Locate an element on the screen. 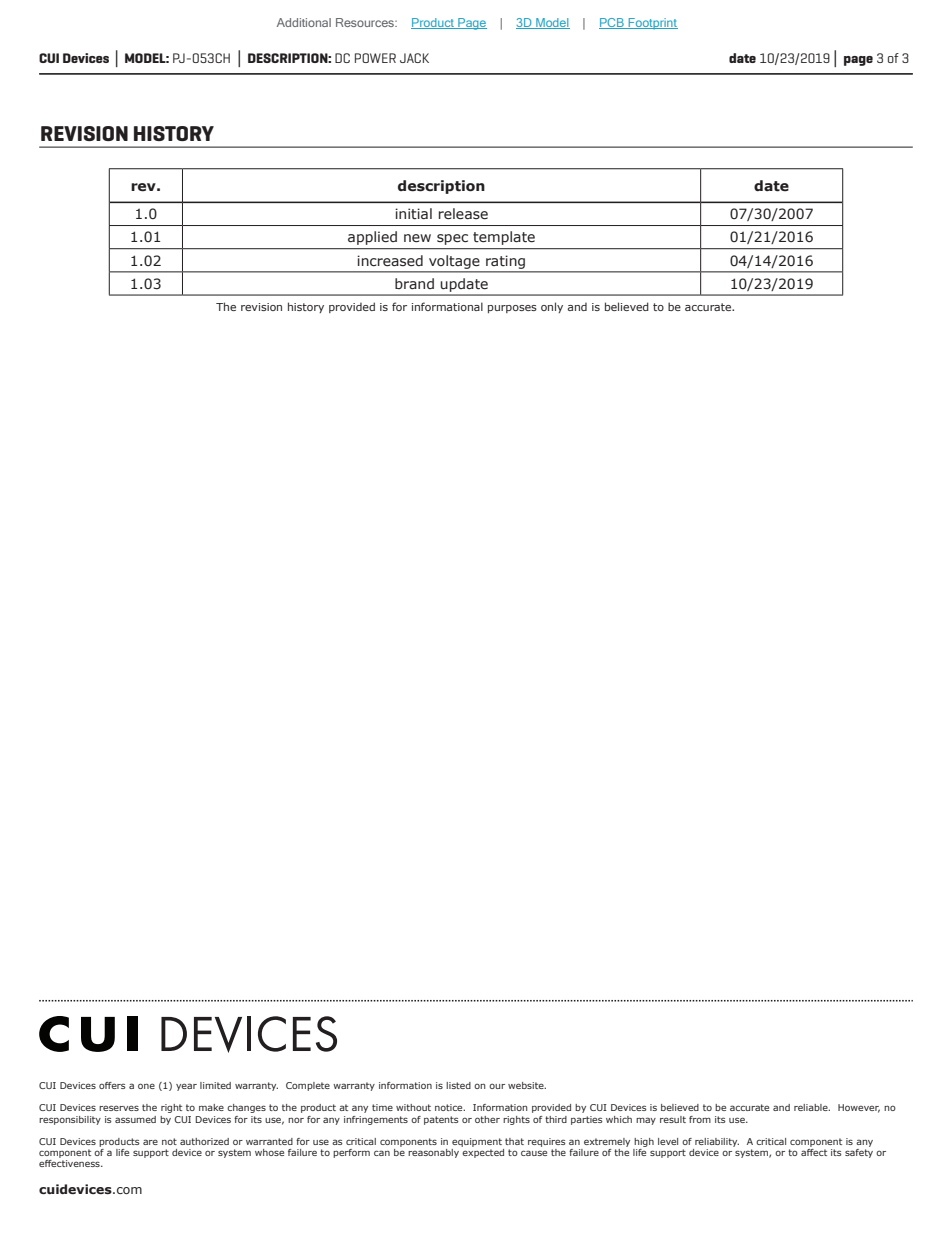 This screenshot has height=1233, width=952. only is located at coordinates (552, 307).
